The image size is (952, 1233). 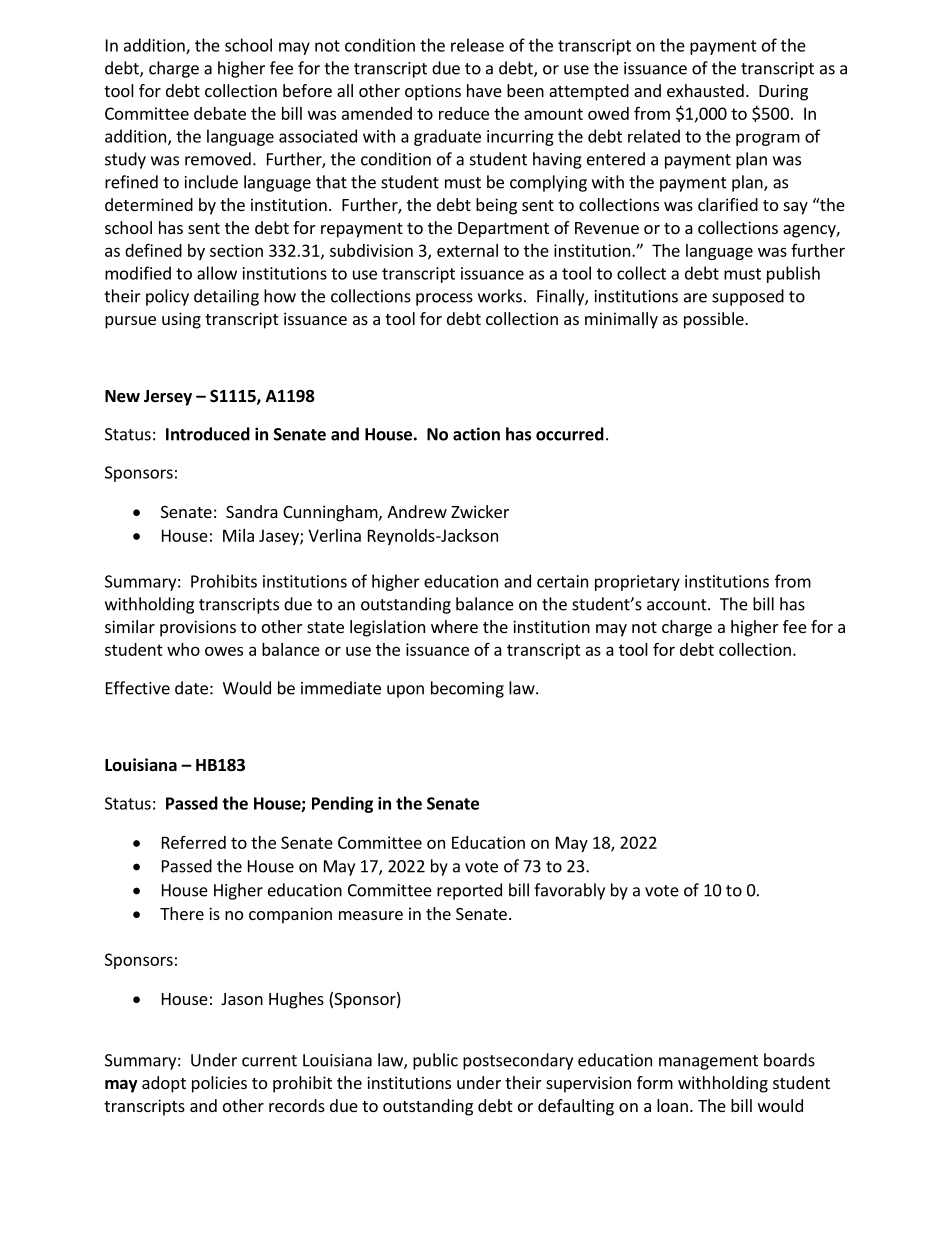 What do you see at coordinates (454, 626) in the screenshot?
I see `where` at bounding box center [454, 626].
